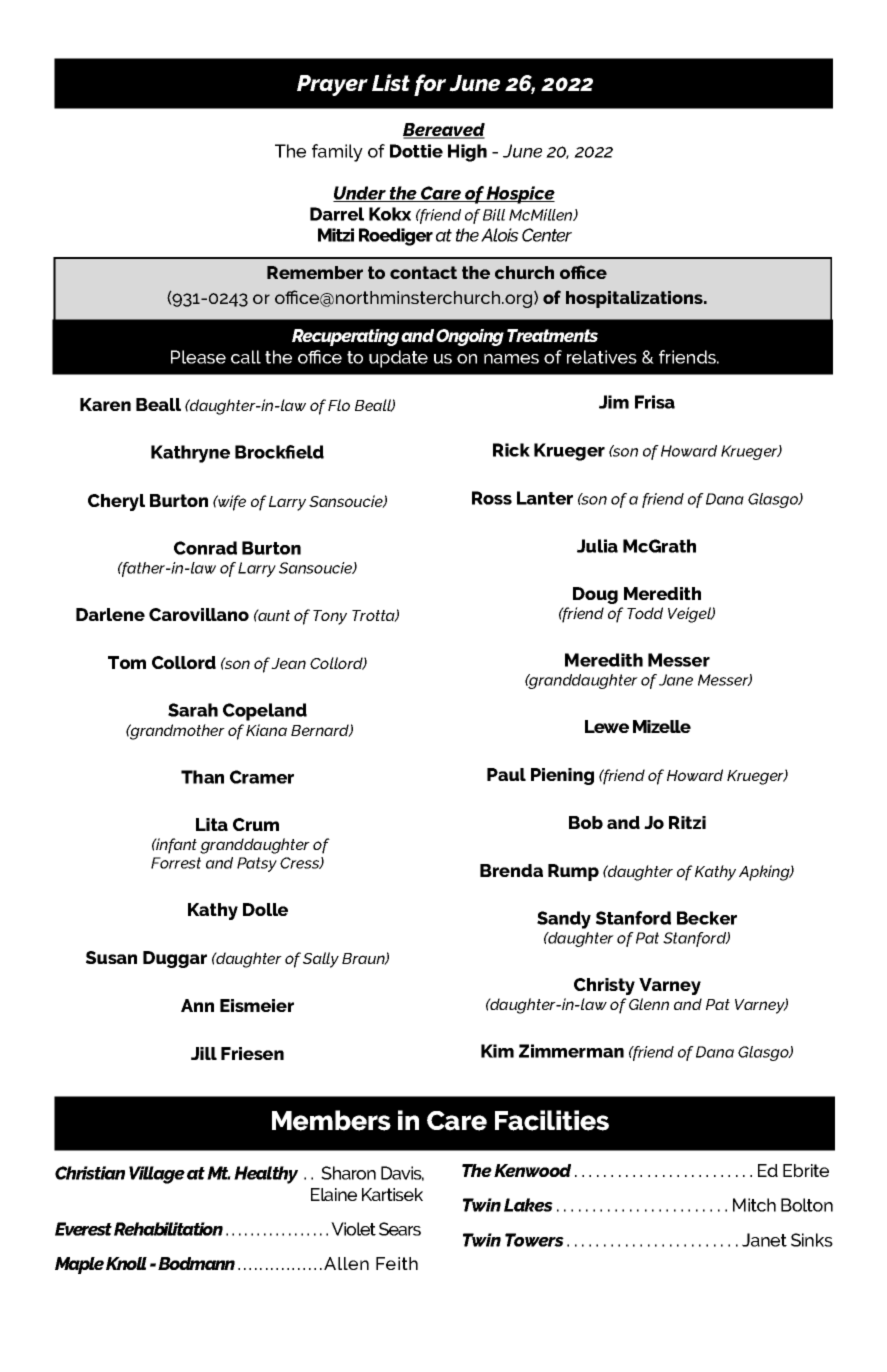 The height and width of the screenshot is (1372, 887). I want to click on Brenda, so click(511, 870).
